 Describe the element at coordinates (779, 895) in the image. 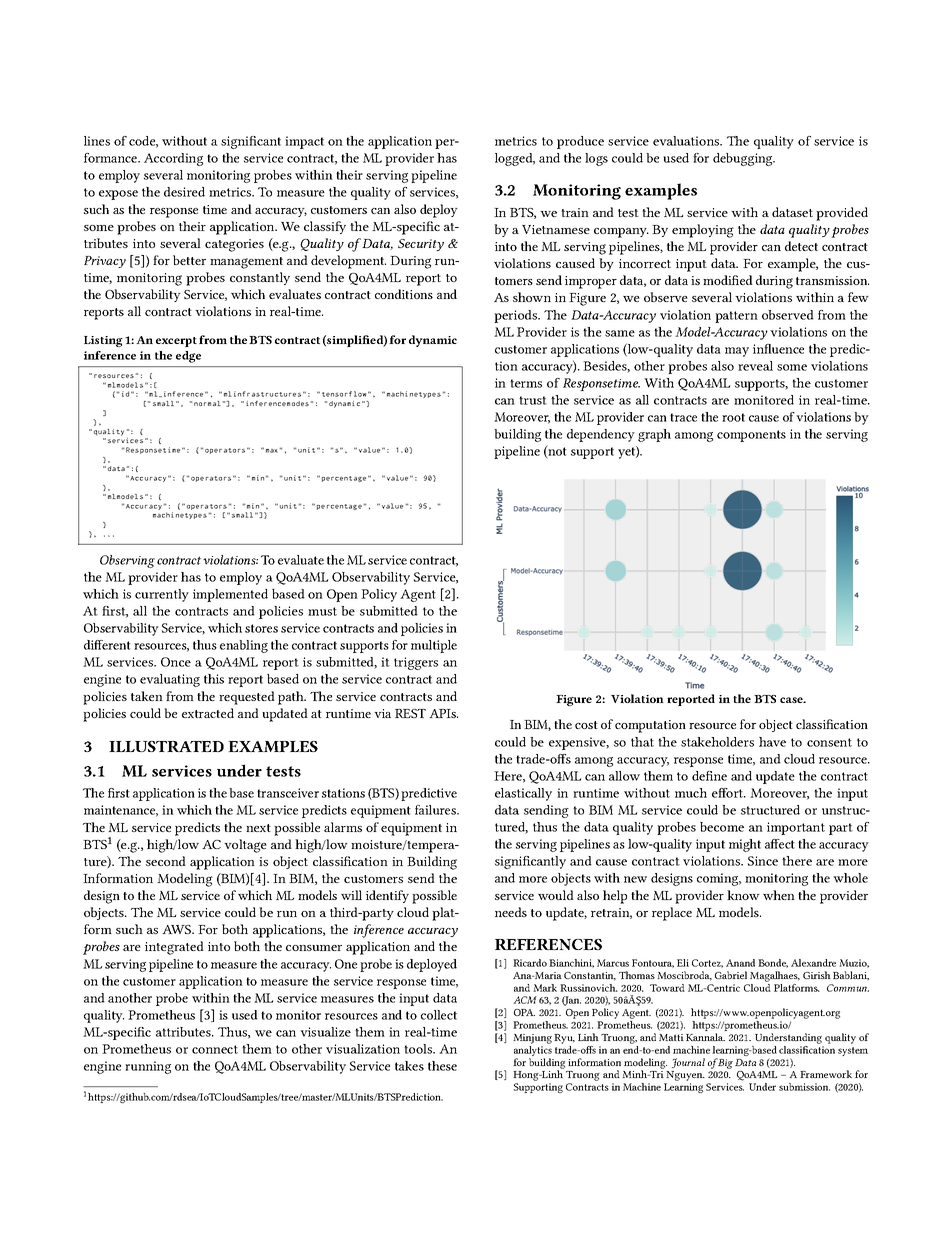

I see `when` at that location.
